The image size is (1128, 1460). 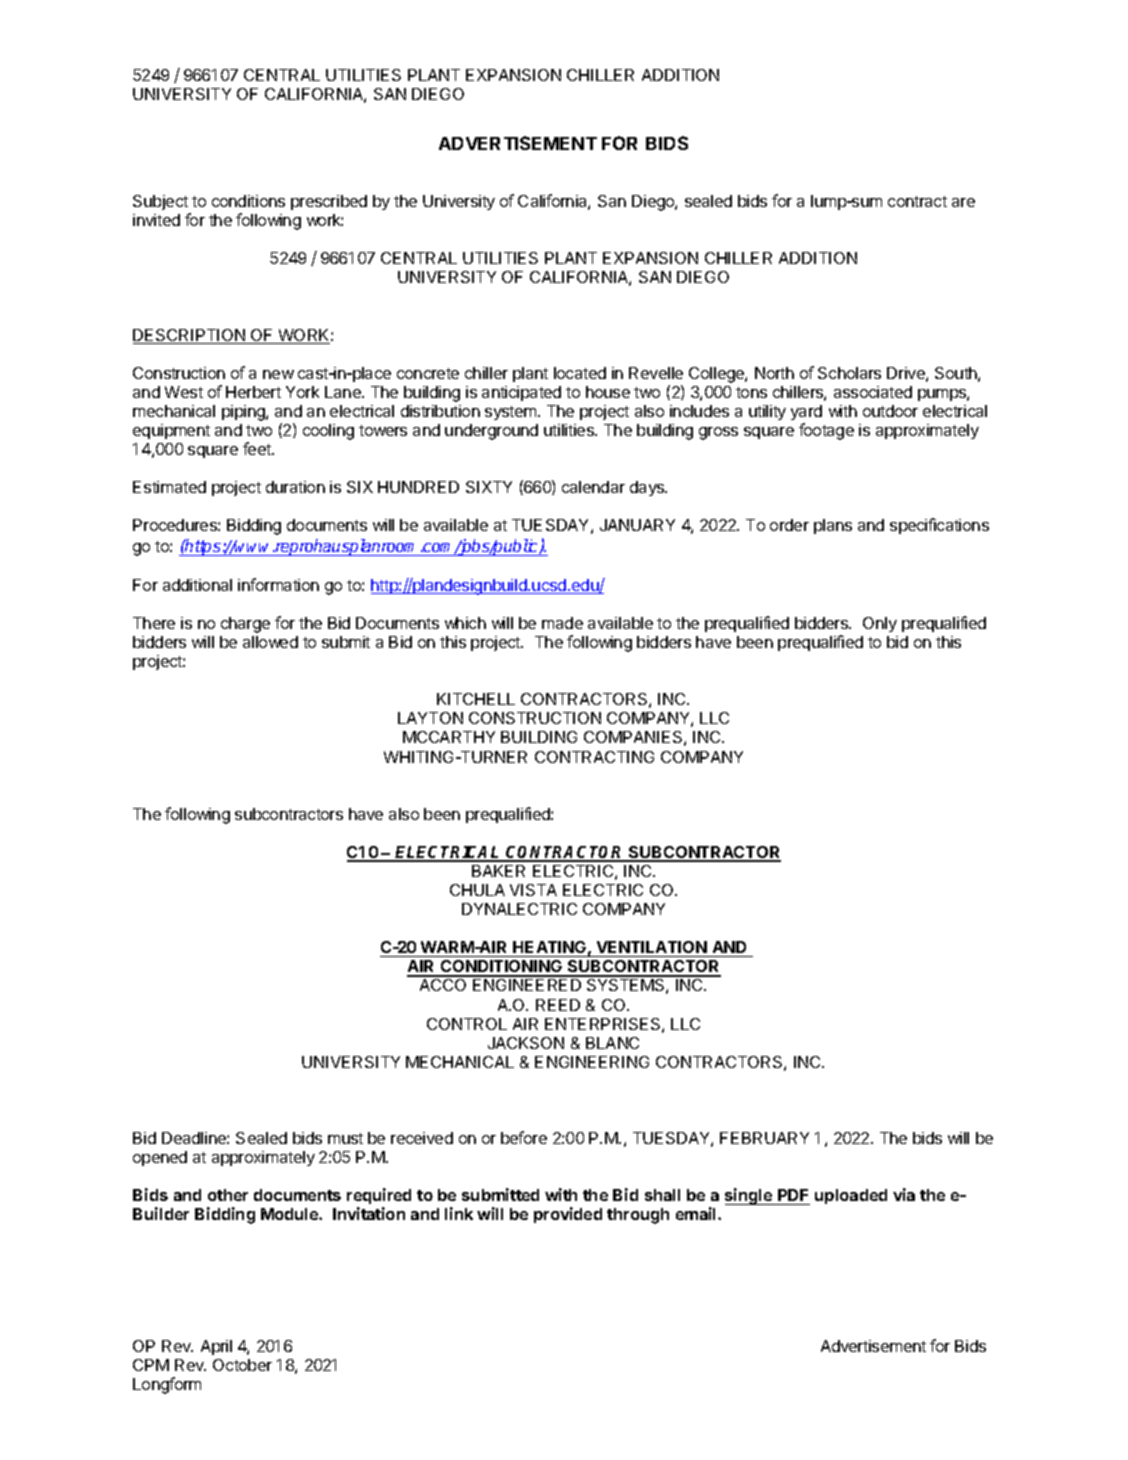 What do you see at coordinates (568, 1215) in the screenshot?
I see `provided` at bounding box center [568, 1215].
